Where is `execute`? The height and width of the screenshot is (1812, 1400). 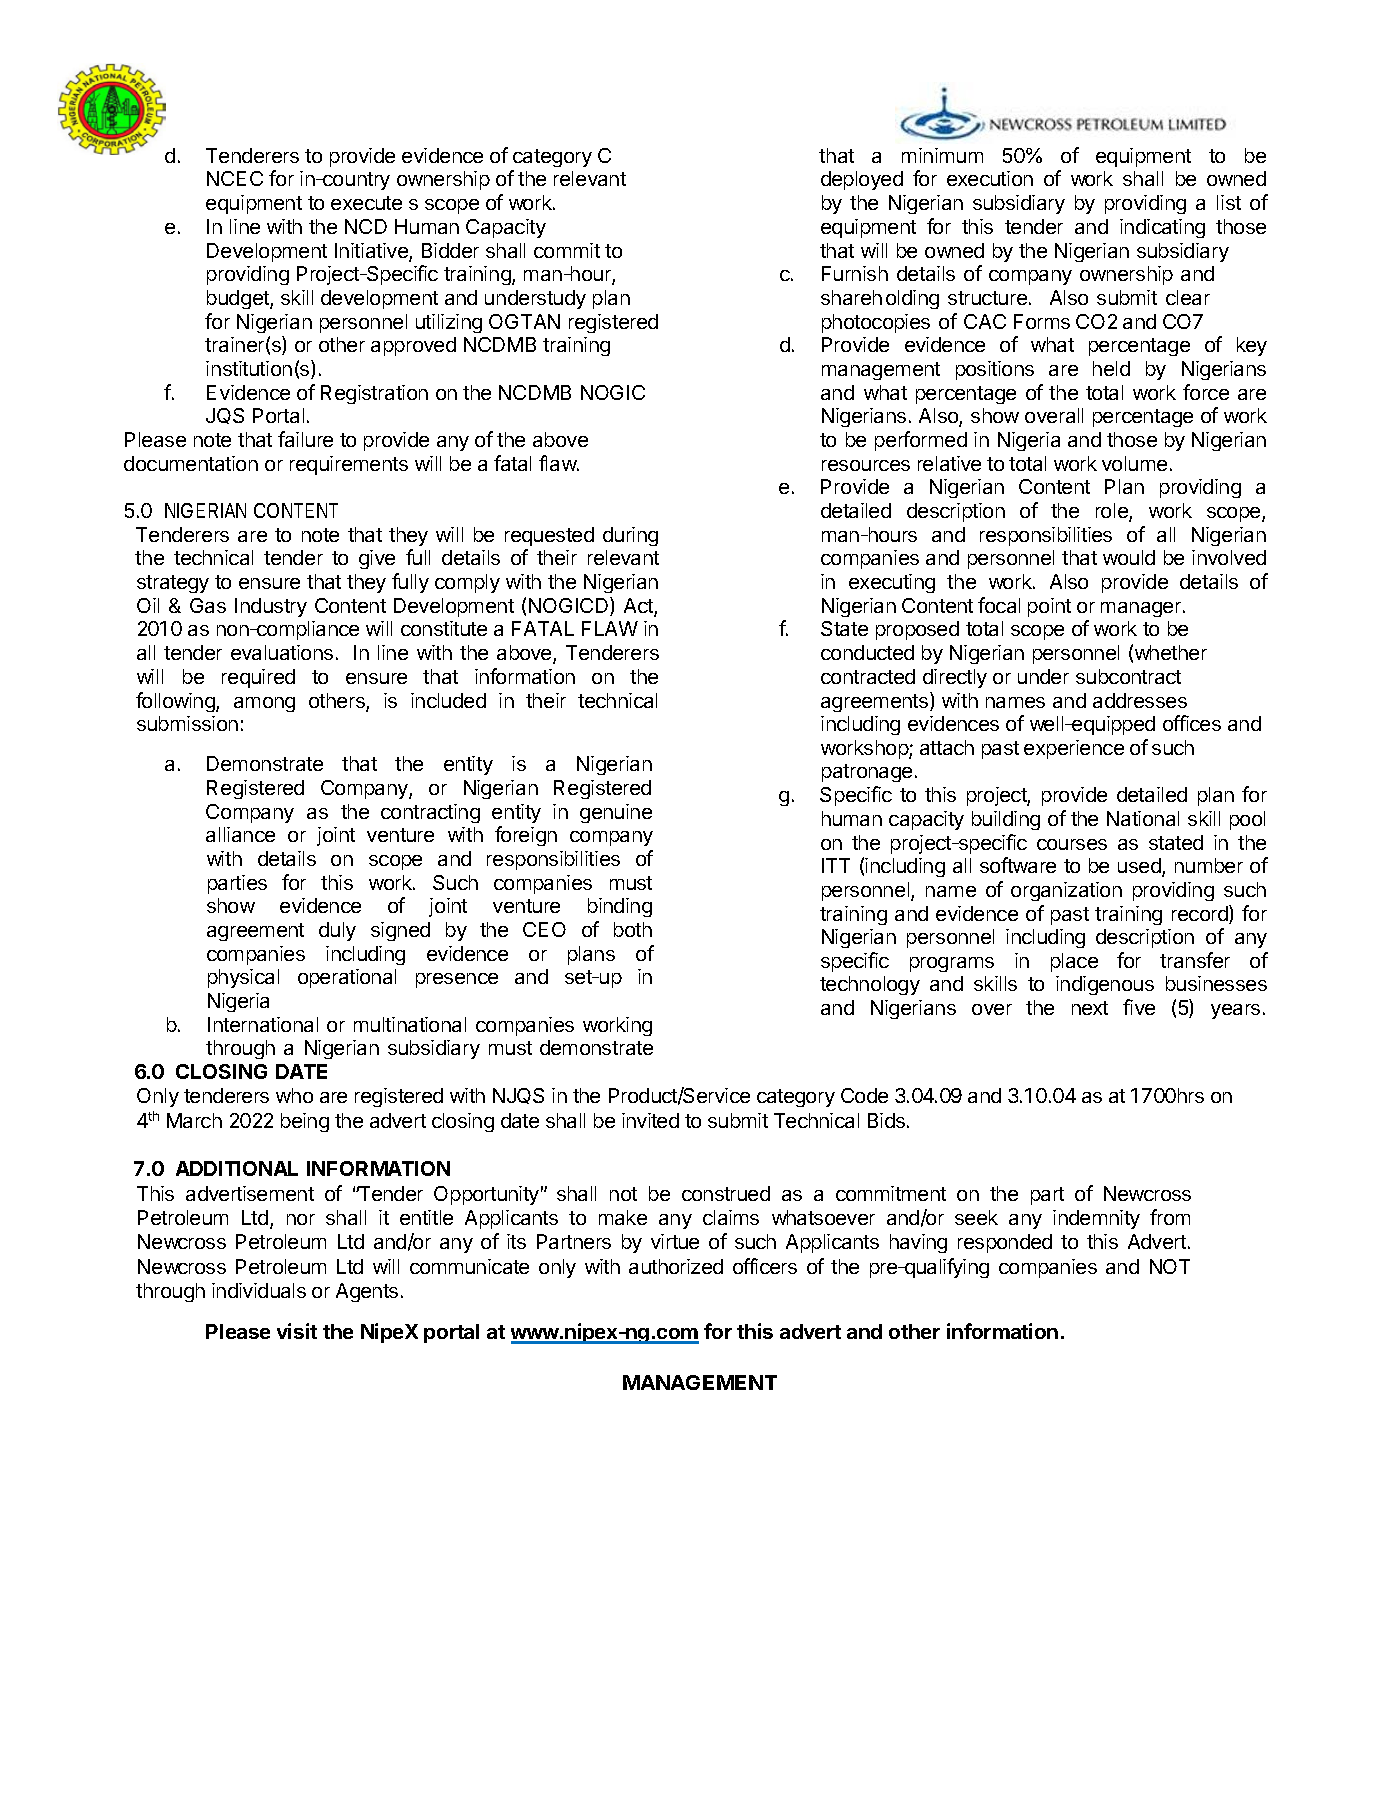
execute is located at coordinates (366, 203).
